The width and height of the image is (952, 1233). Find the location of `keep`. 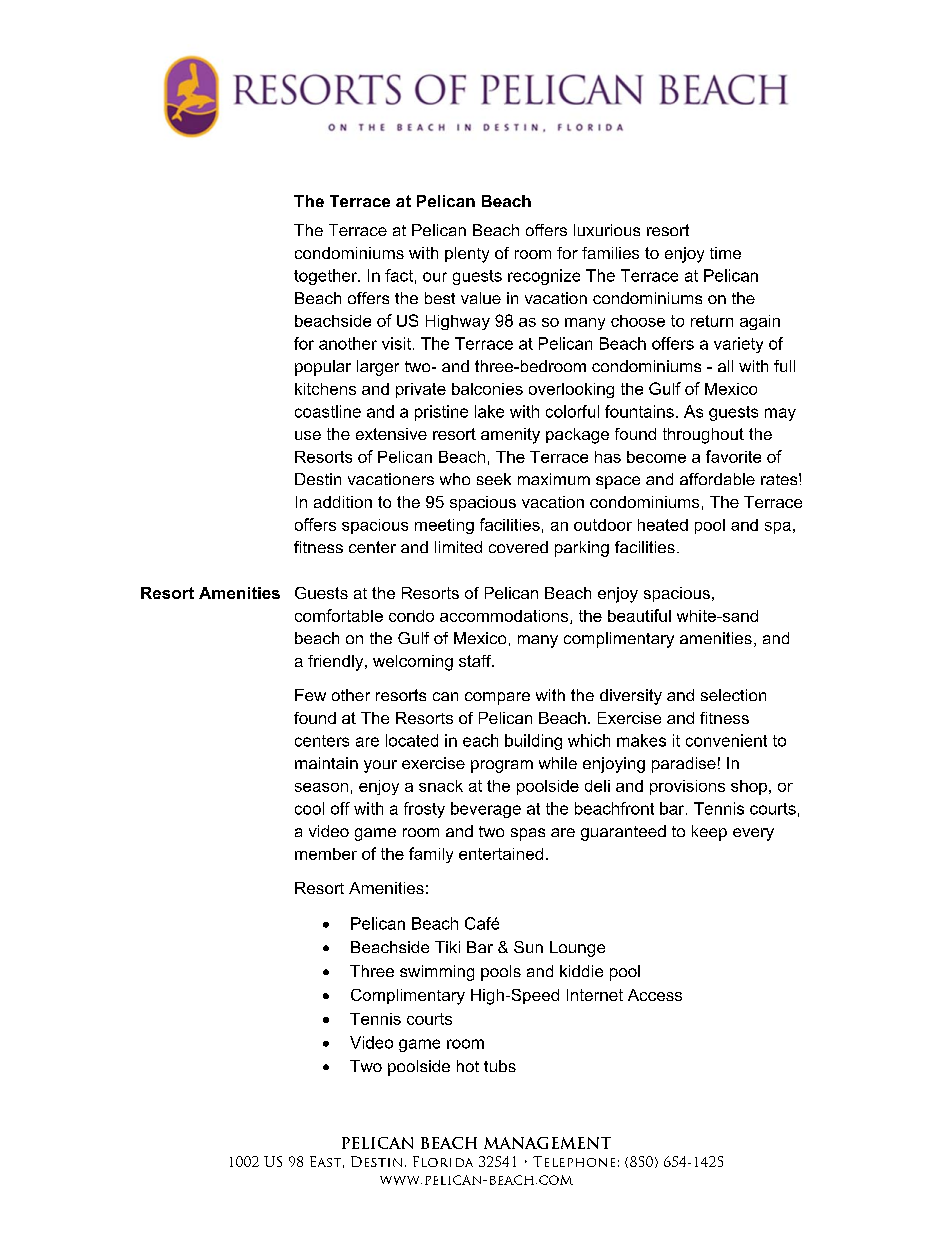

keep is located at coordinates (709, 833).
